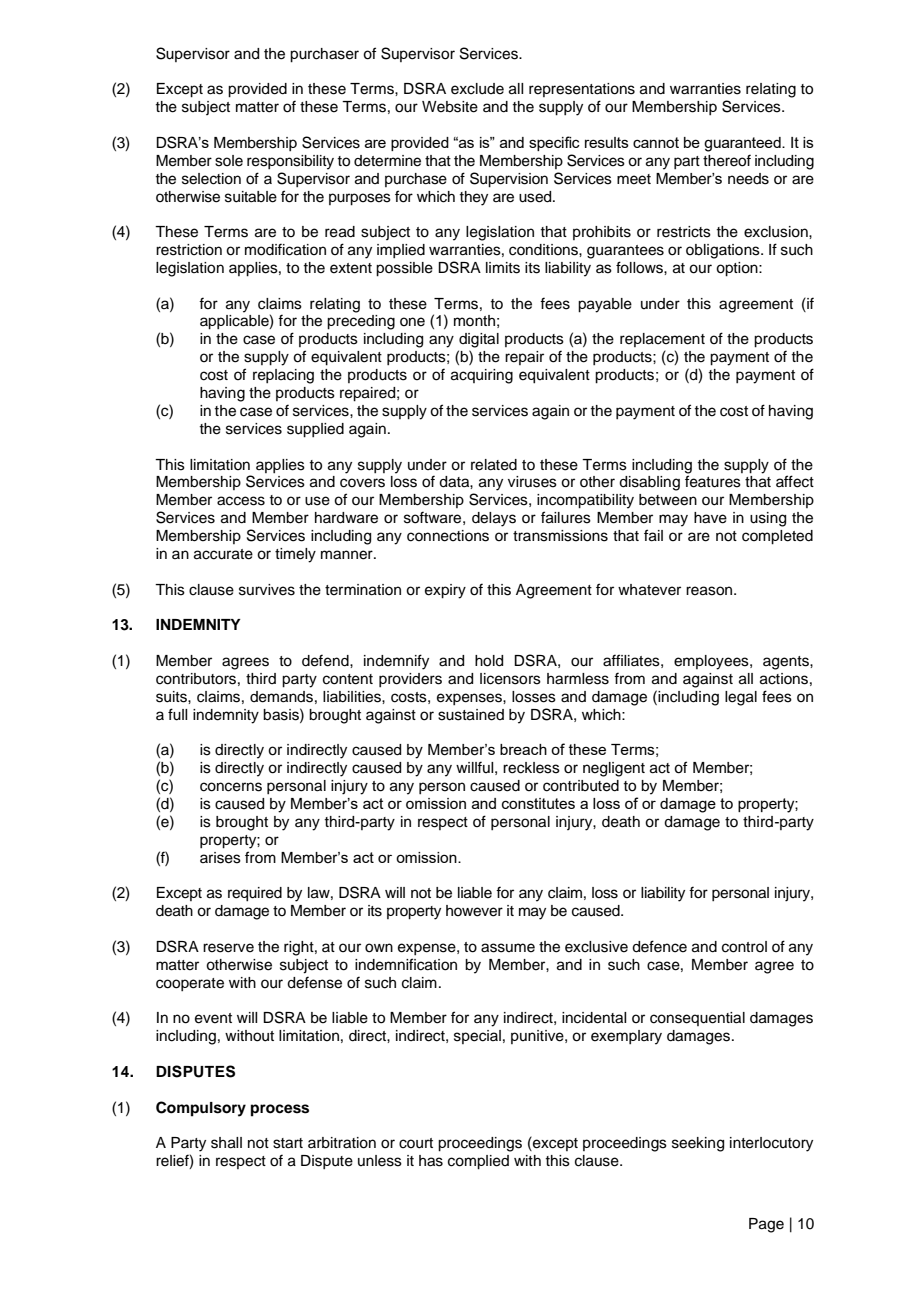  What do you see at coordinates (743, 144) in the image?
I see `guaranteed` at bounding box center [743, 144].
